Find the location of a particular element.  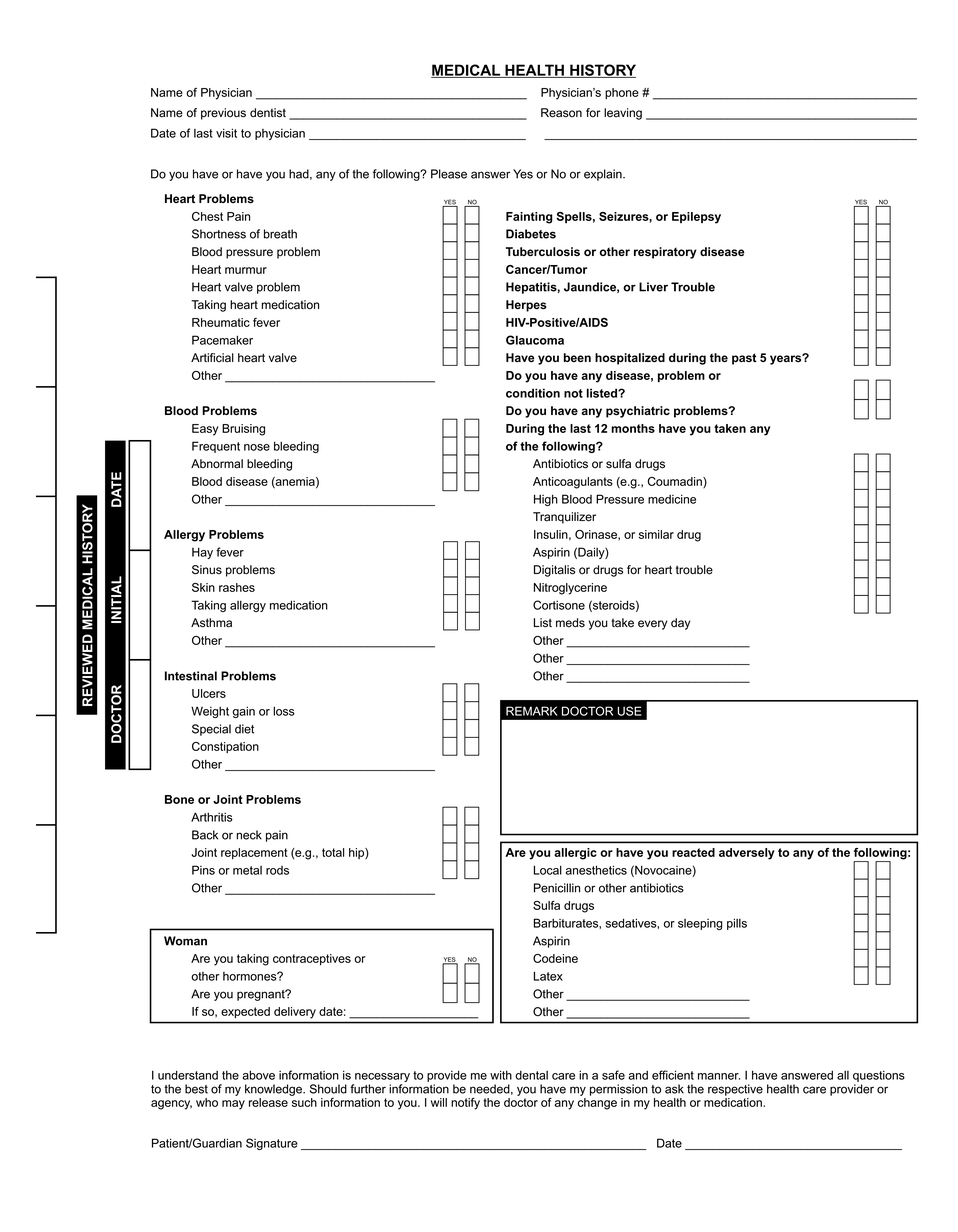

Epilepsy is located at coordinates (696, 218).
